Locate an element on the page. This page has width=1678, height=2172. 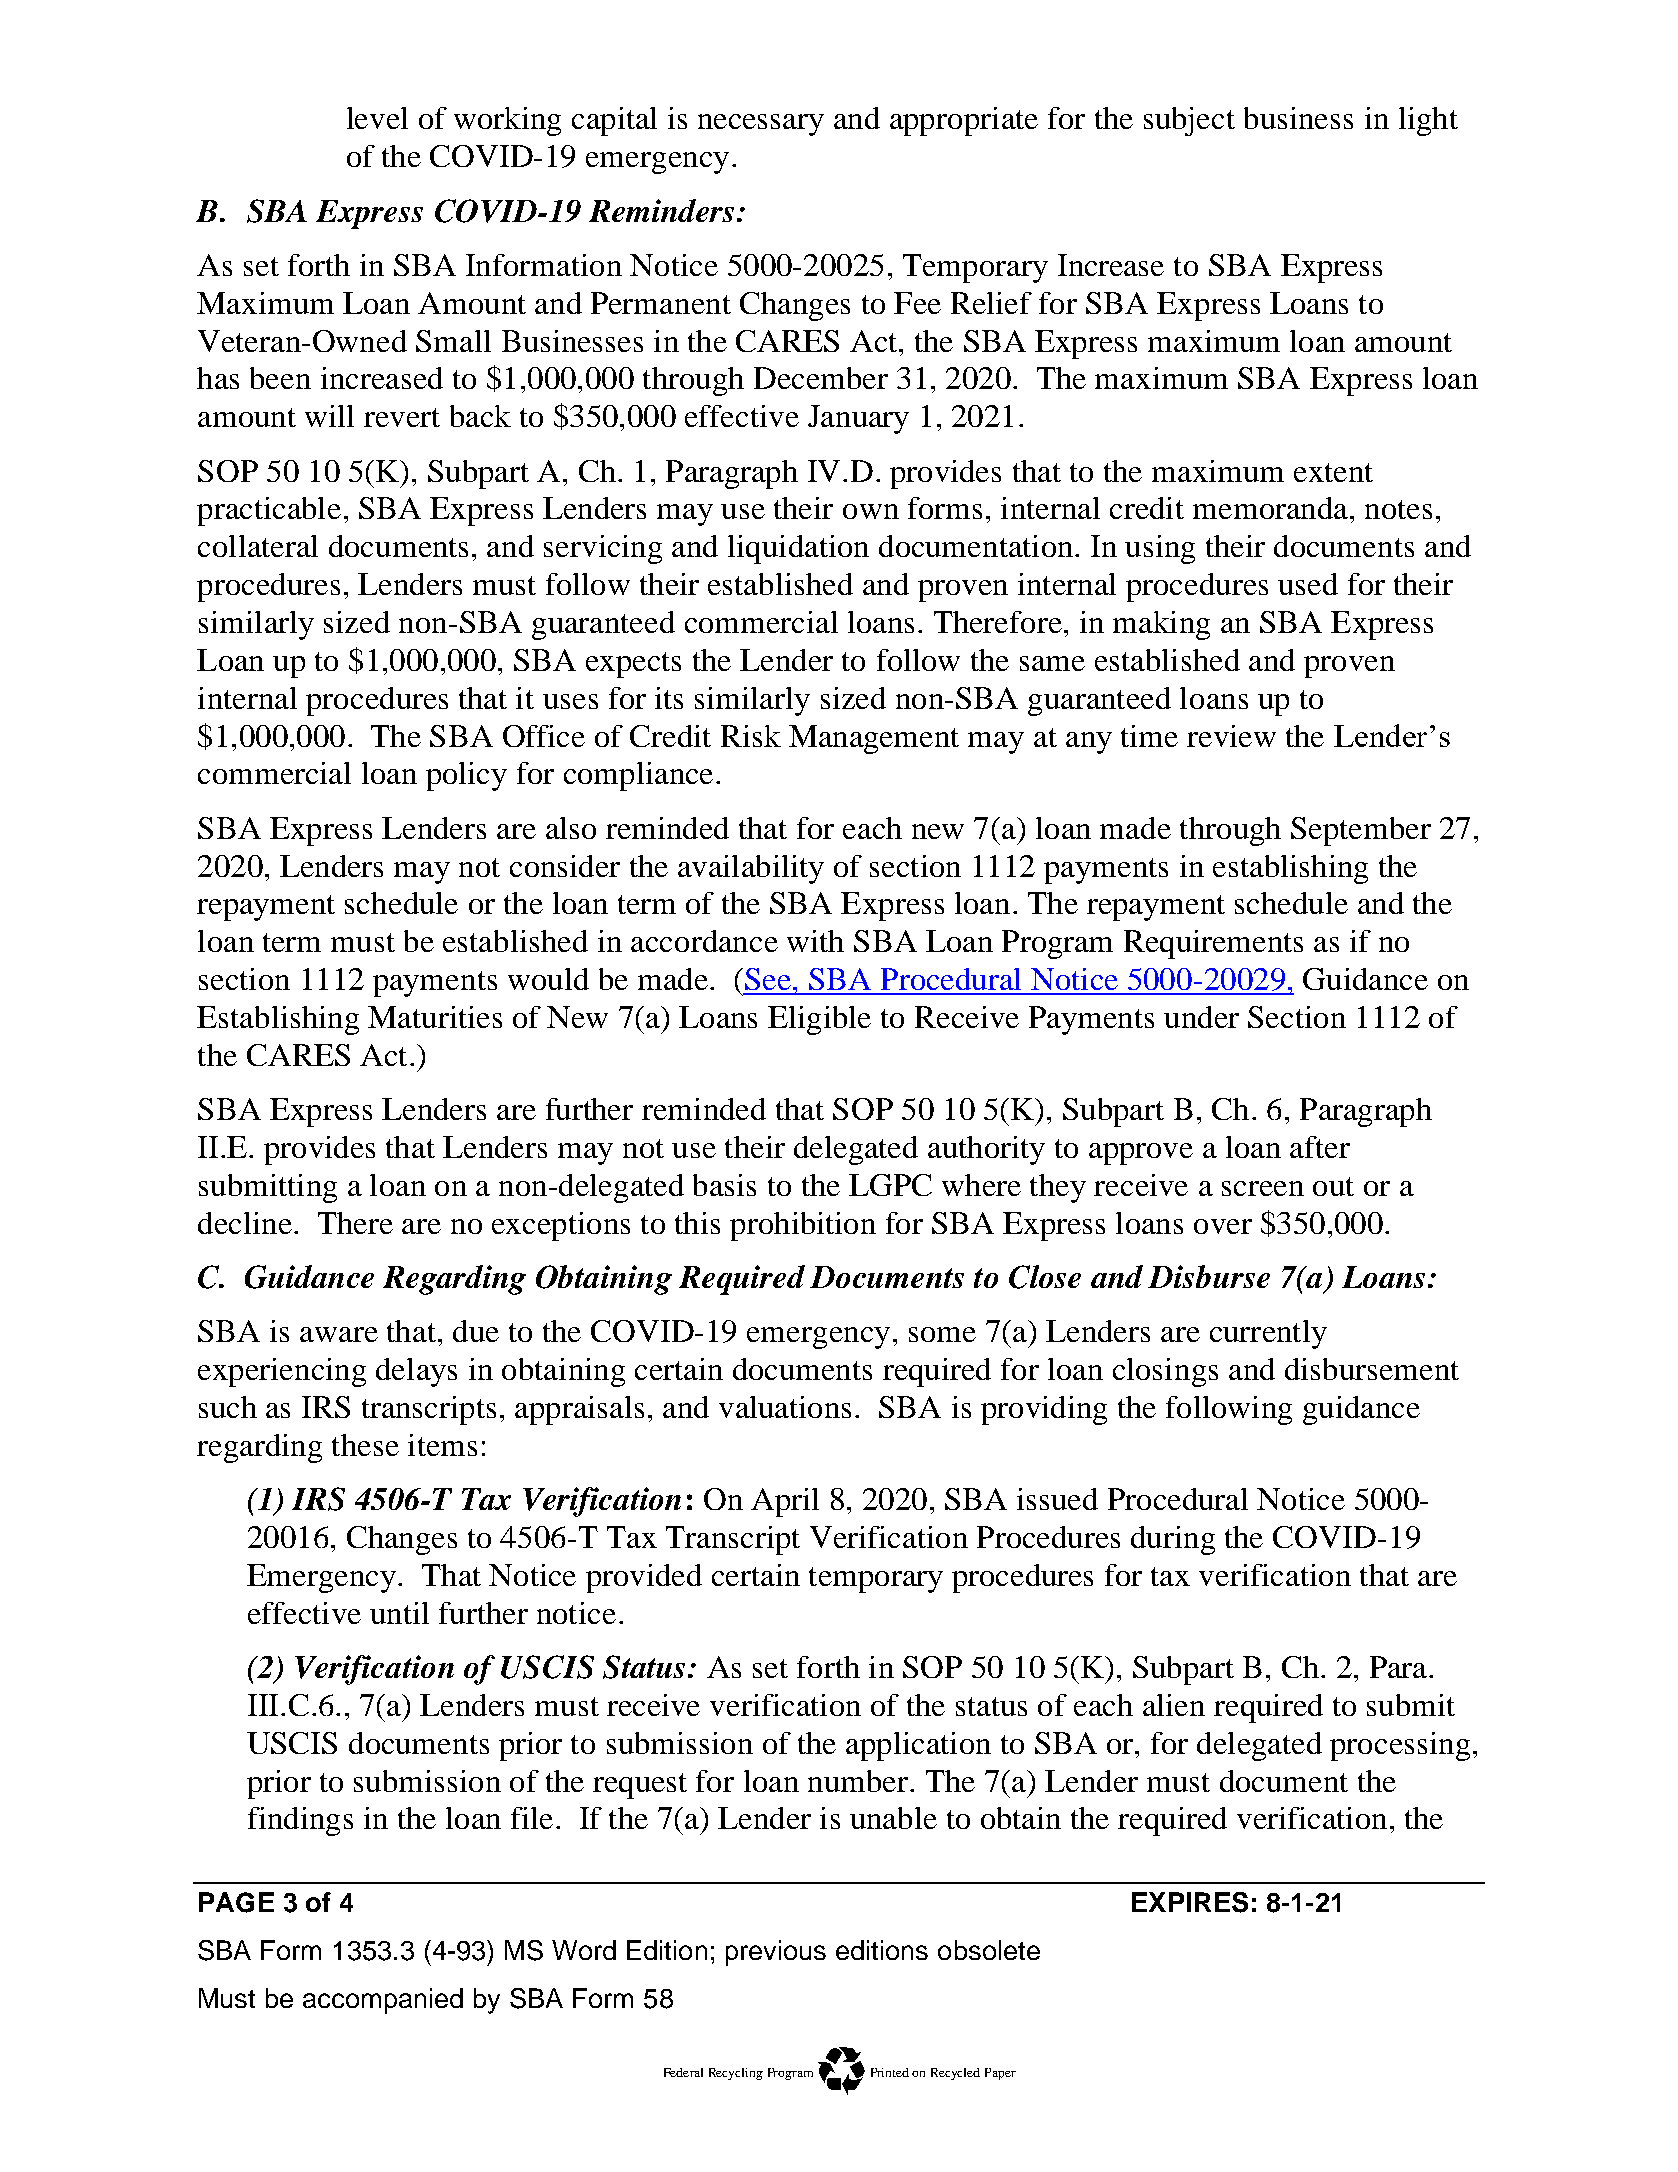
decline is located at coordinates (245, 1223).
